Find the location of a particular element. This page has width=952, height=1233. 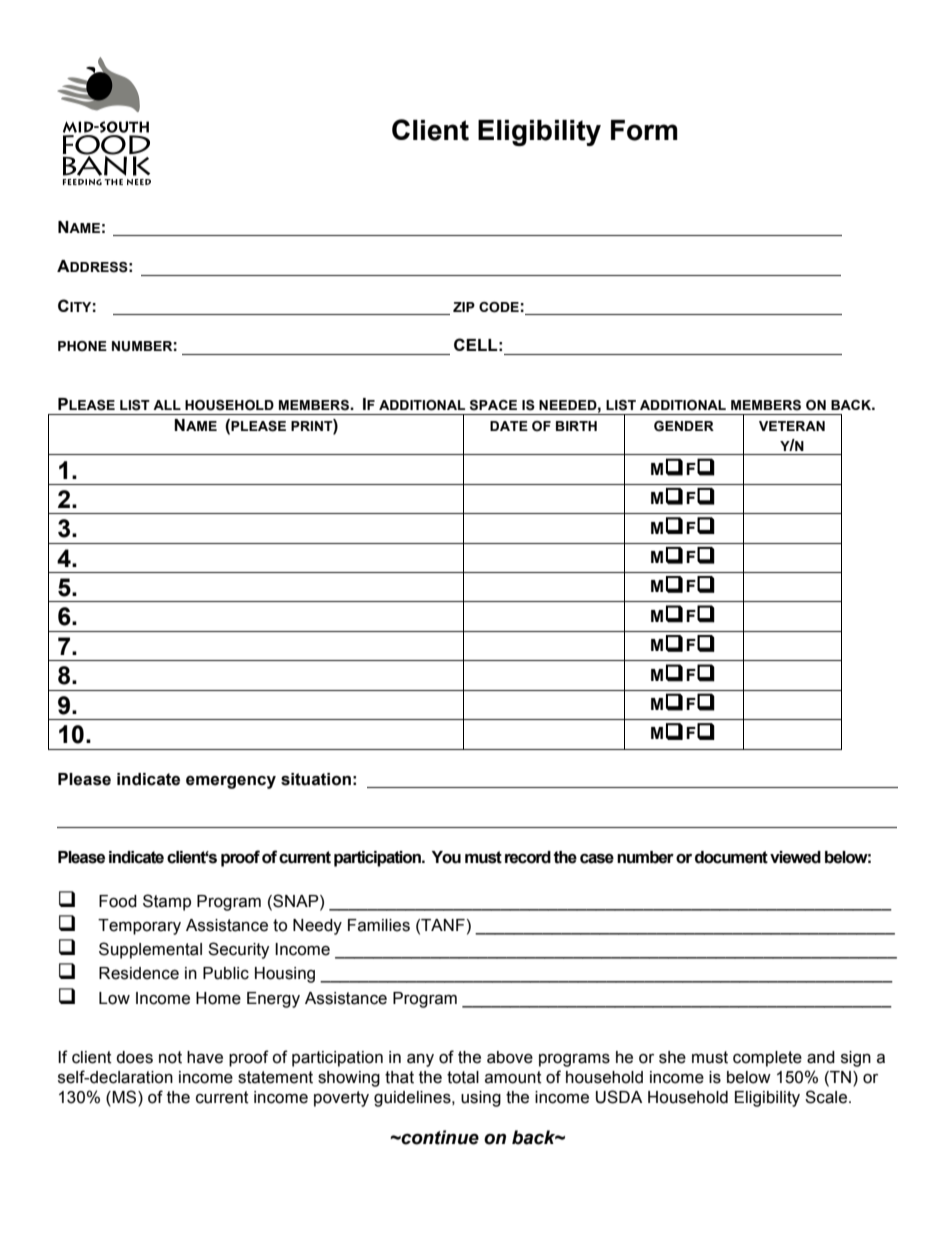

Form is located at coordinates (644, 130).
